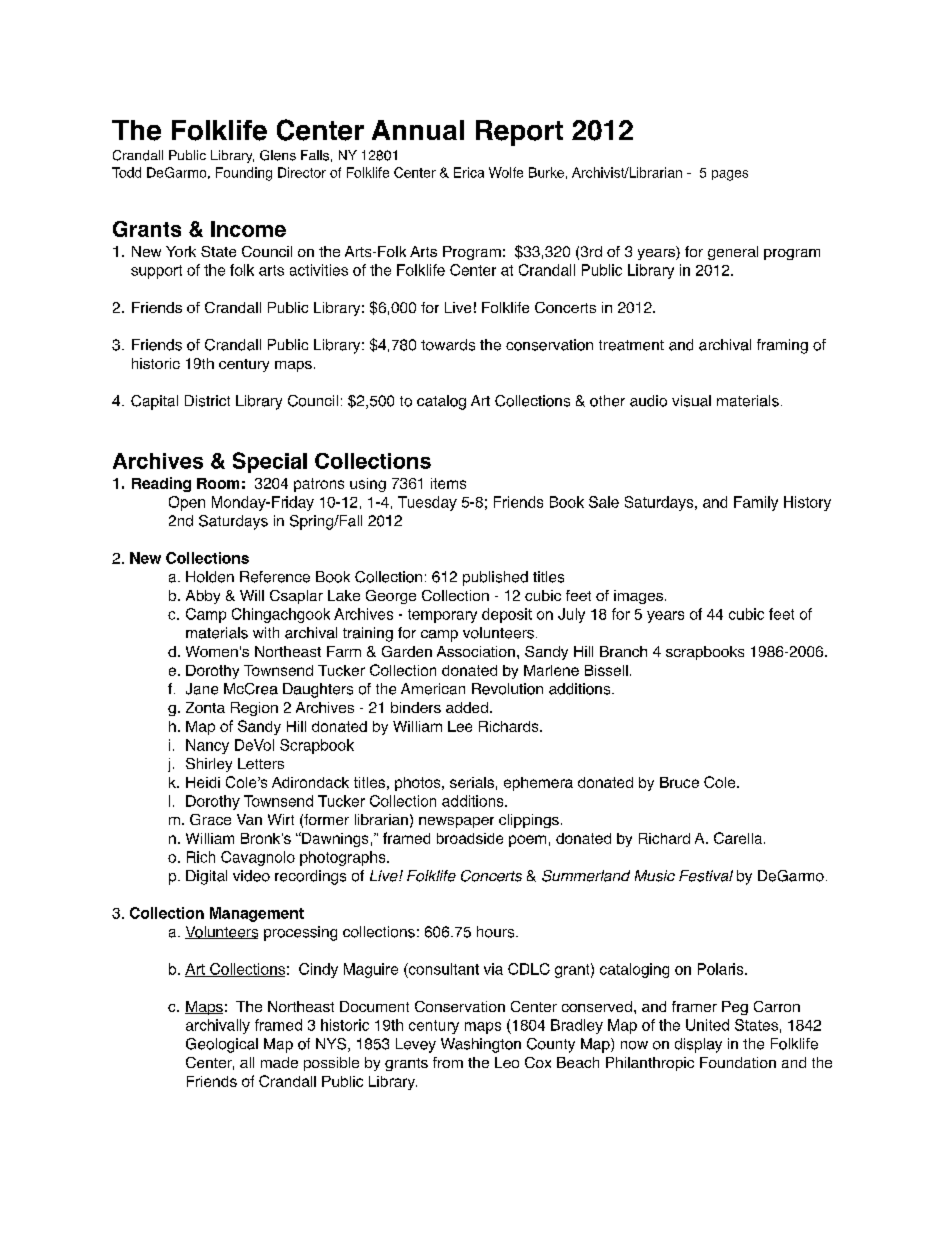  I want to click on pages, so click(730, 175).
